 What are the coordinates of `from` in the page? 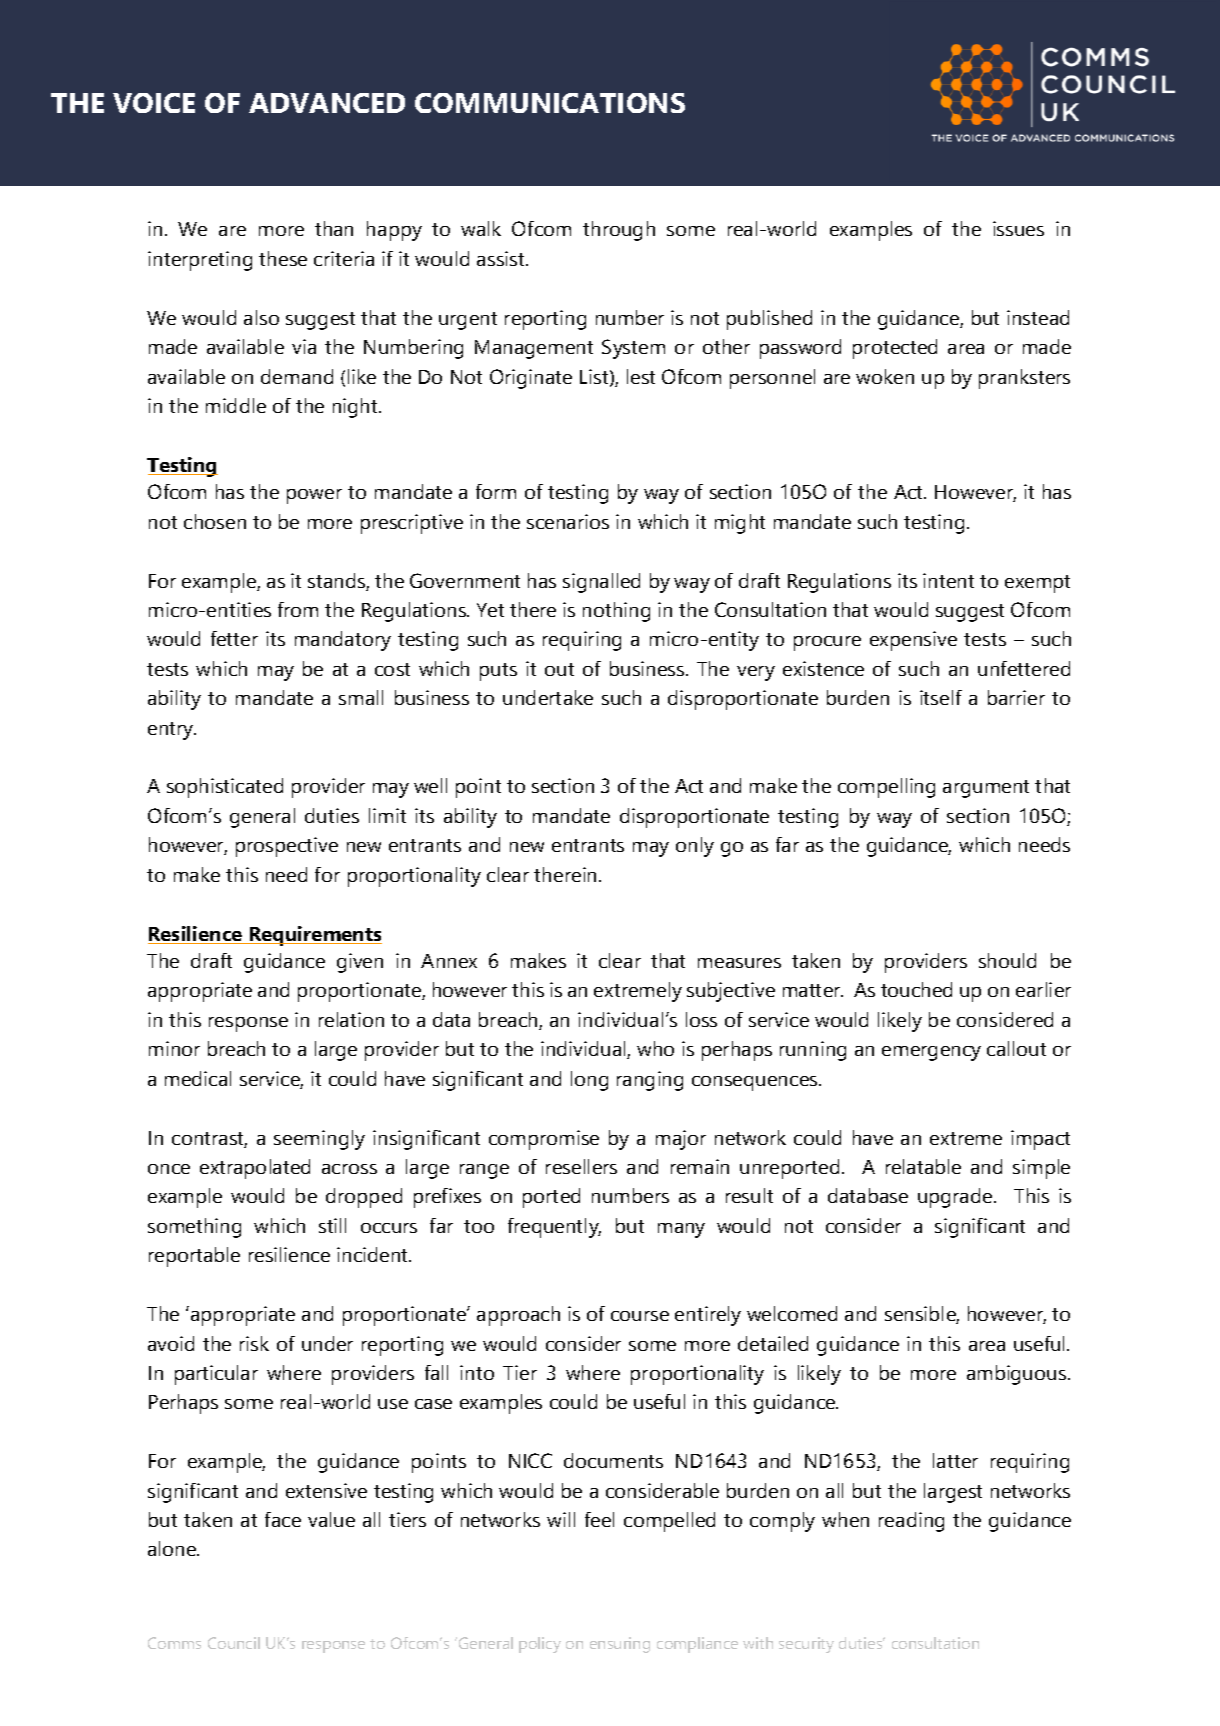 It's located at (298, 609).
